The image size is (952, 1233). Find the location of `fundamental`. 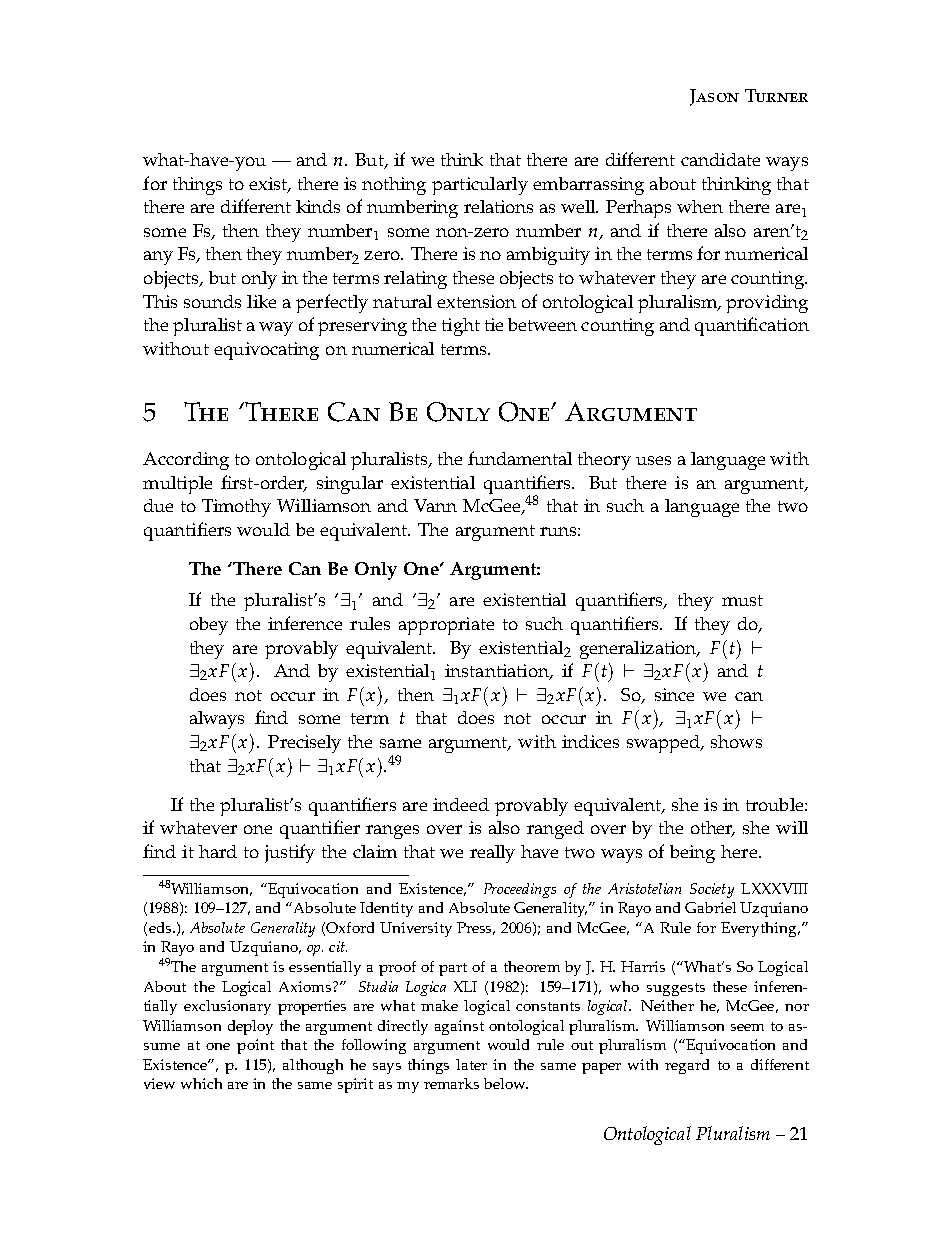

fundamental is located at coordinates (520, 458).
